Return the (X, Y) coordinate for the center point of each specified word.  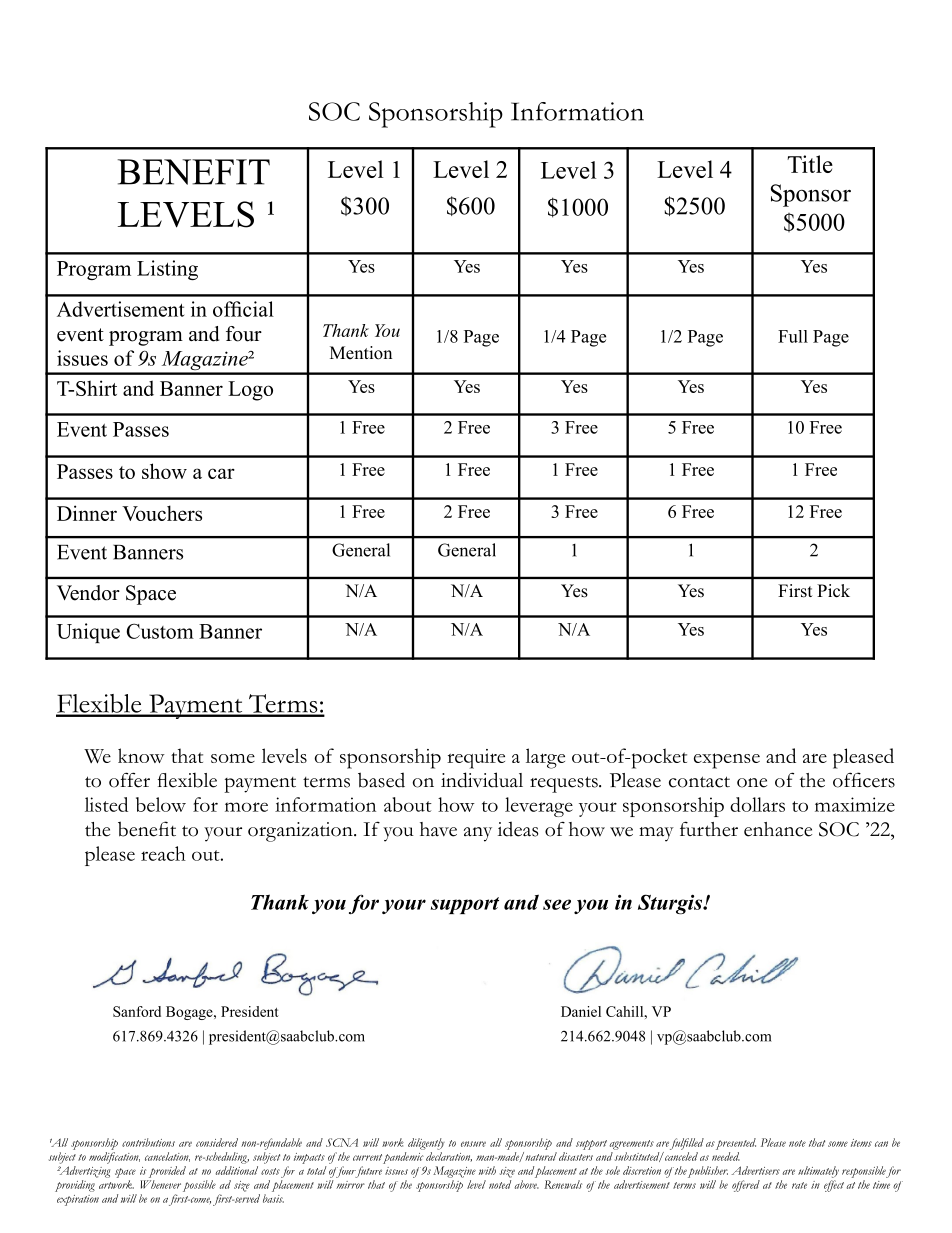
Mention (361, 353)
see (557, 904)
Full (793, 336)
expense (727, 761)
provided (167, 1172)
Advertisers (756, 1170)
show (164, 471)
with (487, 1170)
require (476, 759)
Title (810, 164)
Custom (160, 631)
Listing (167, 270)
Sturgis (671, 904)
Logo (250, 391)
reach (163, 853)
